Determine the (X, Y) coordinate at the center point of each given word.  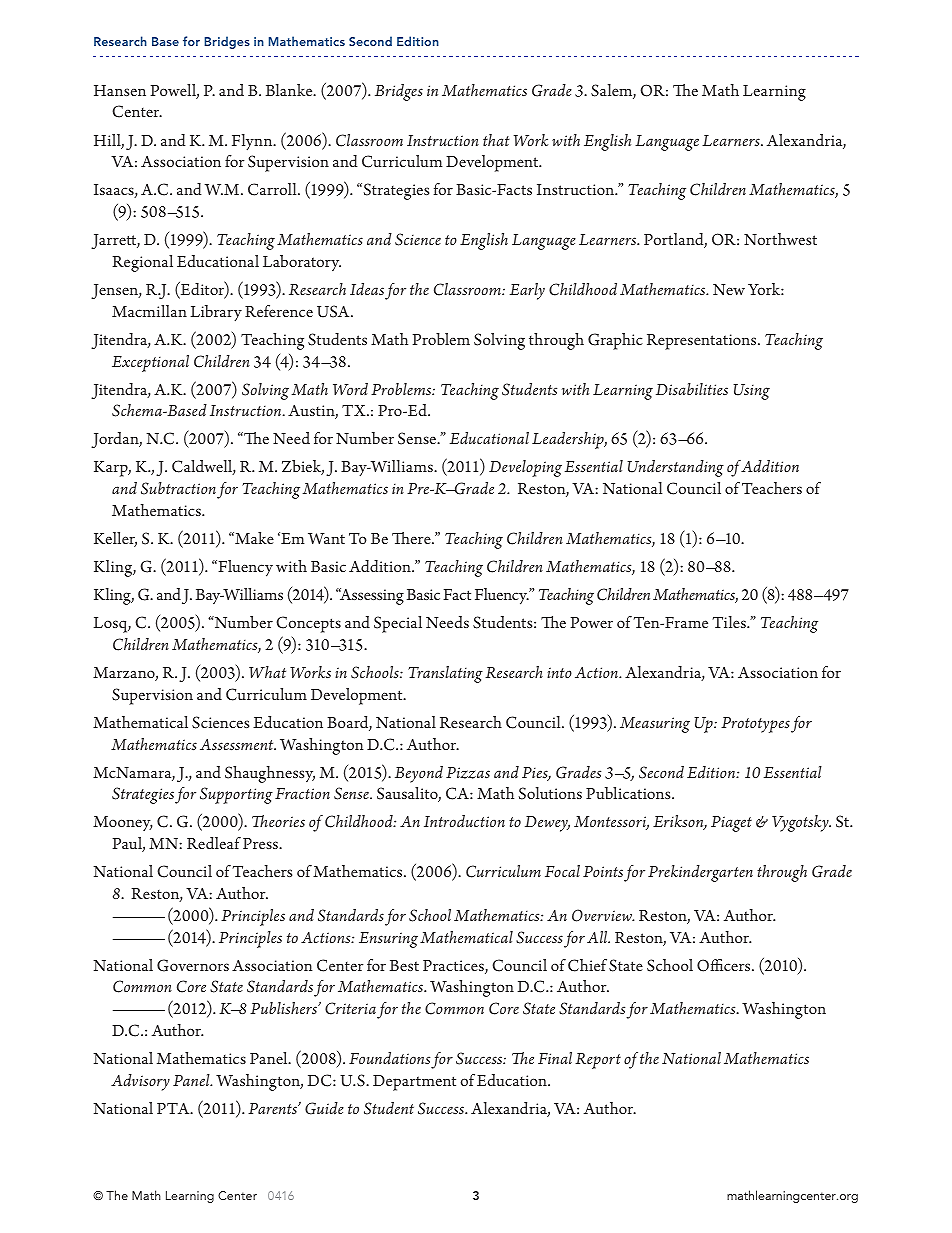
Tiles (730, 622)
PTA (174, 1108)
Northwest (780, 239)
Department (414, 1083)
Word (350, 389)
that (496, 140)
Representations (703, 342)
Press (261, 843)
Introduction (464, 821)
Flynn (253, 142)
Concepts (308, 624)
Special (398, 624)
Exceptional (150, 363)
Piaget (731, 824)
